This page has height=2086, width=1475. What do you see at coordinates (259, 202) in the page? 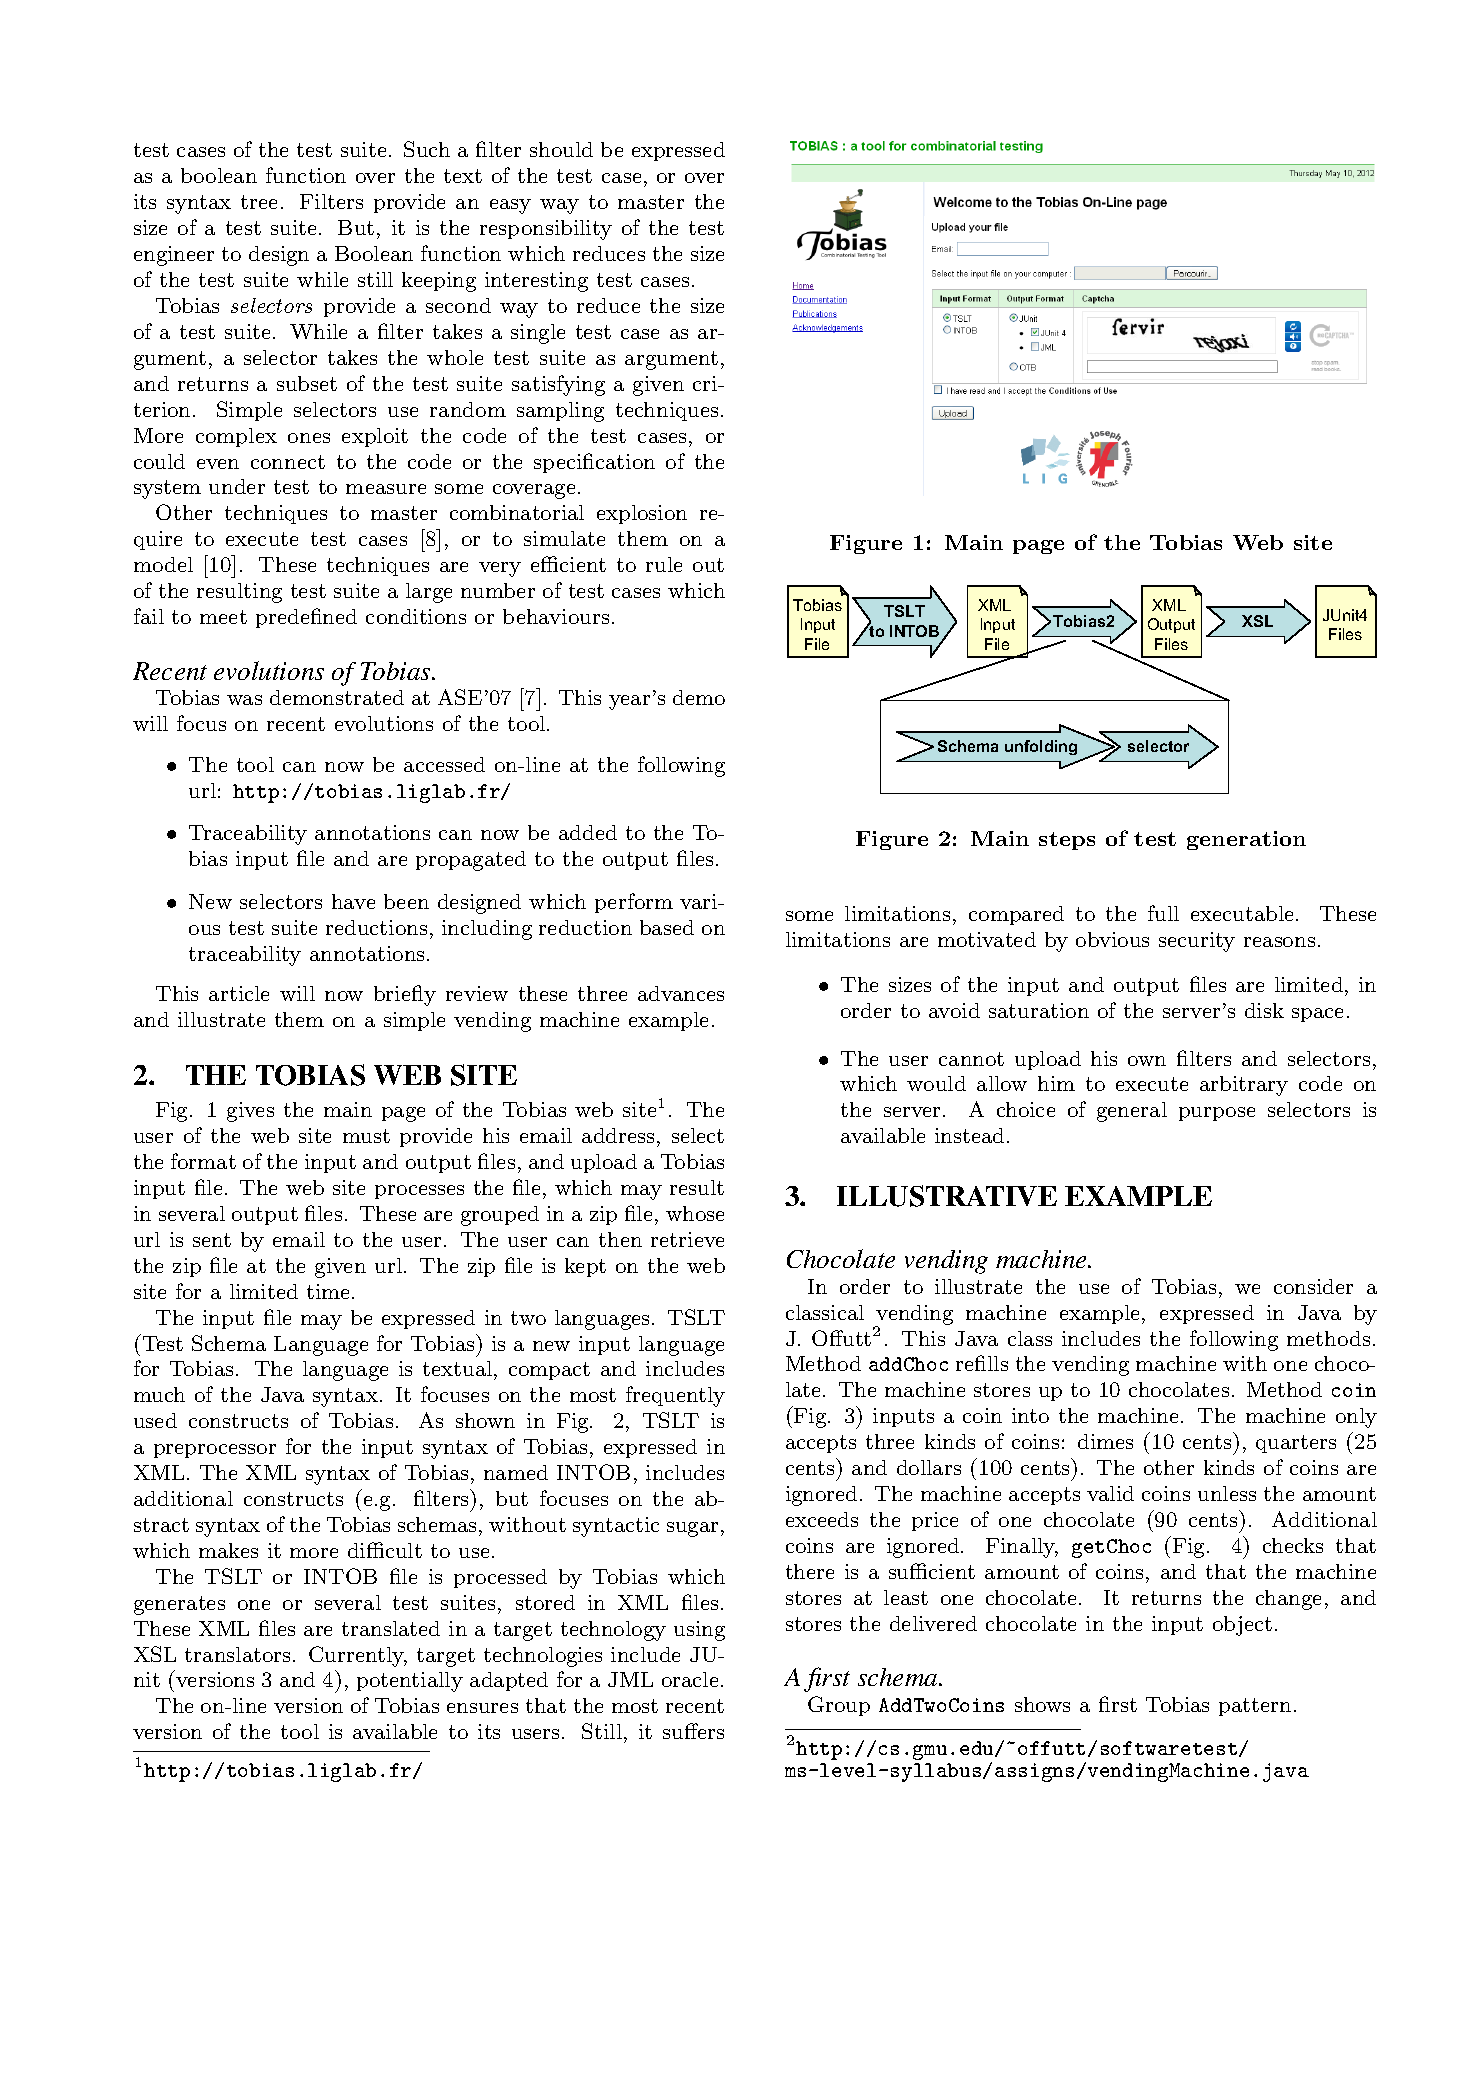
I see `tree` at bounding box center [259, 202].
